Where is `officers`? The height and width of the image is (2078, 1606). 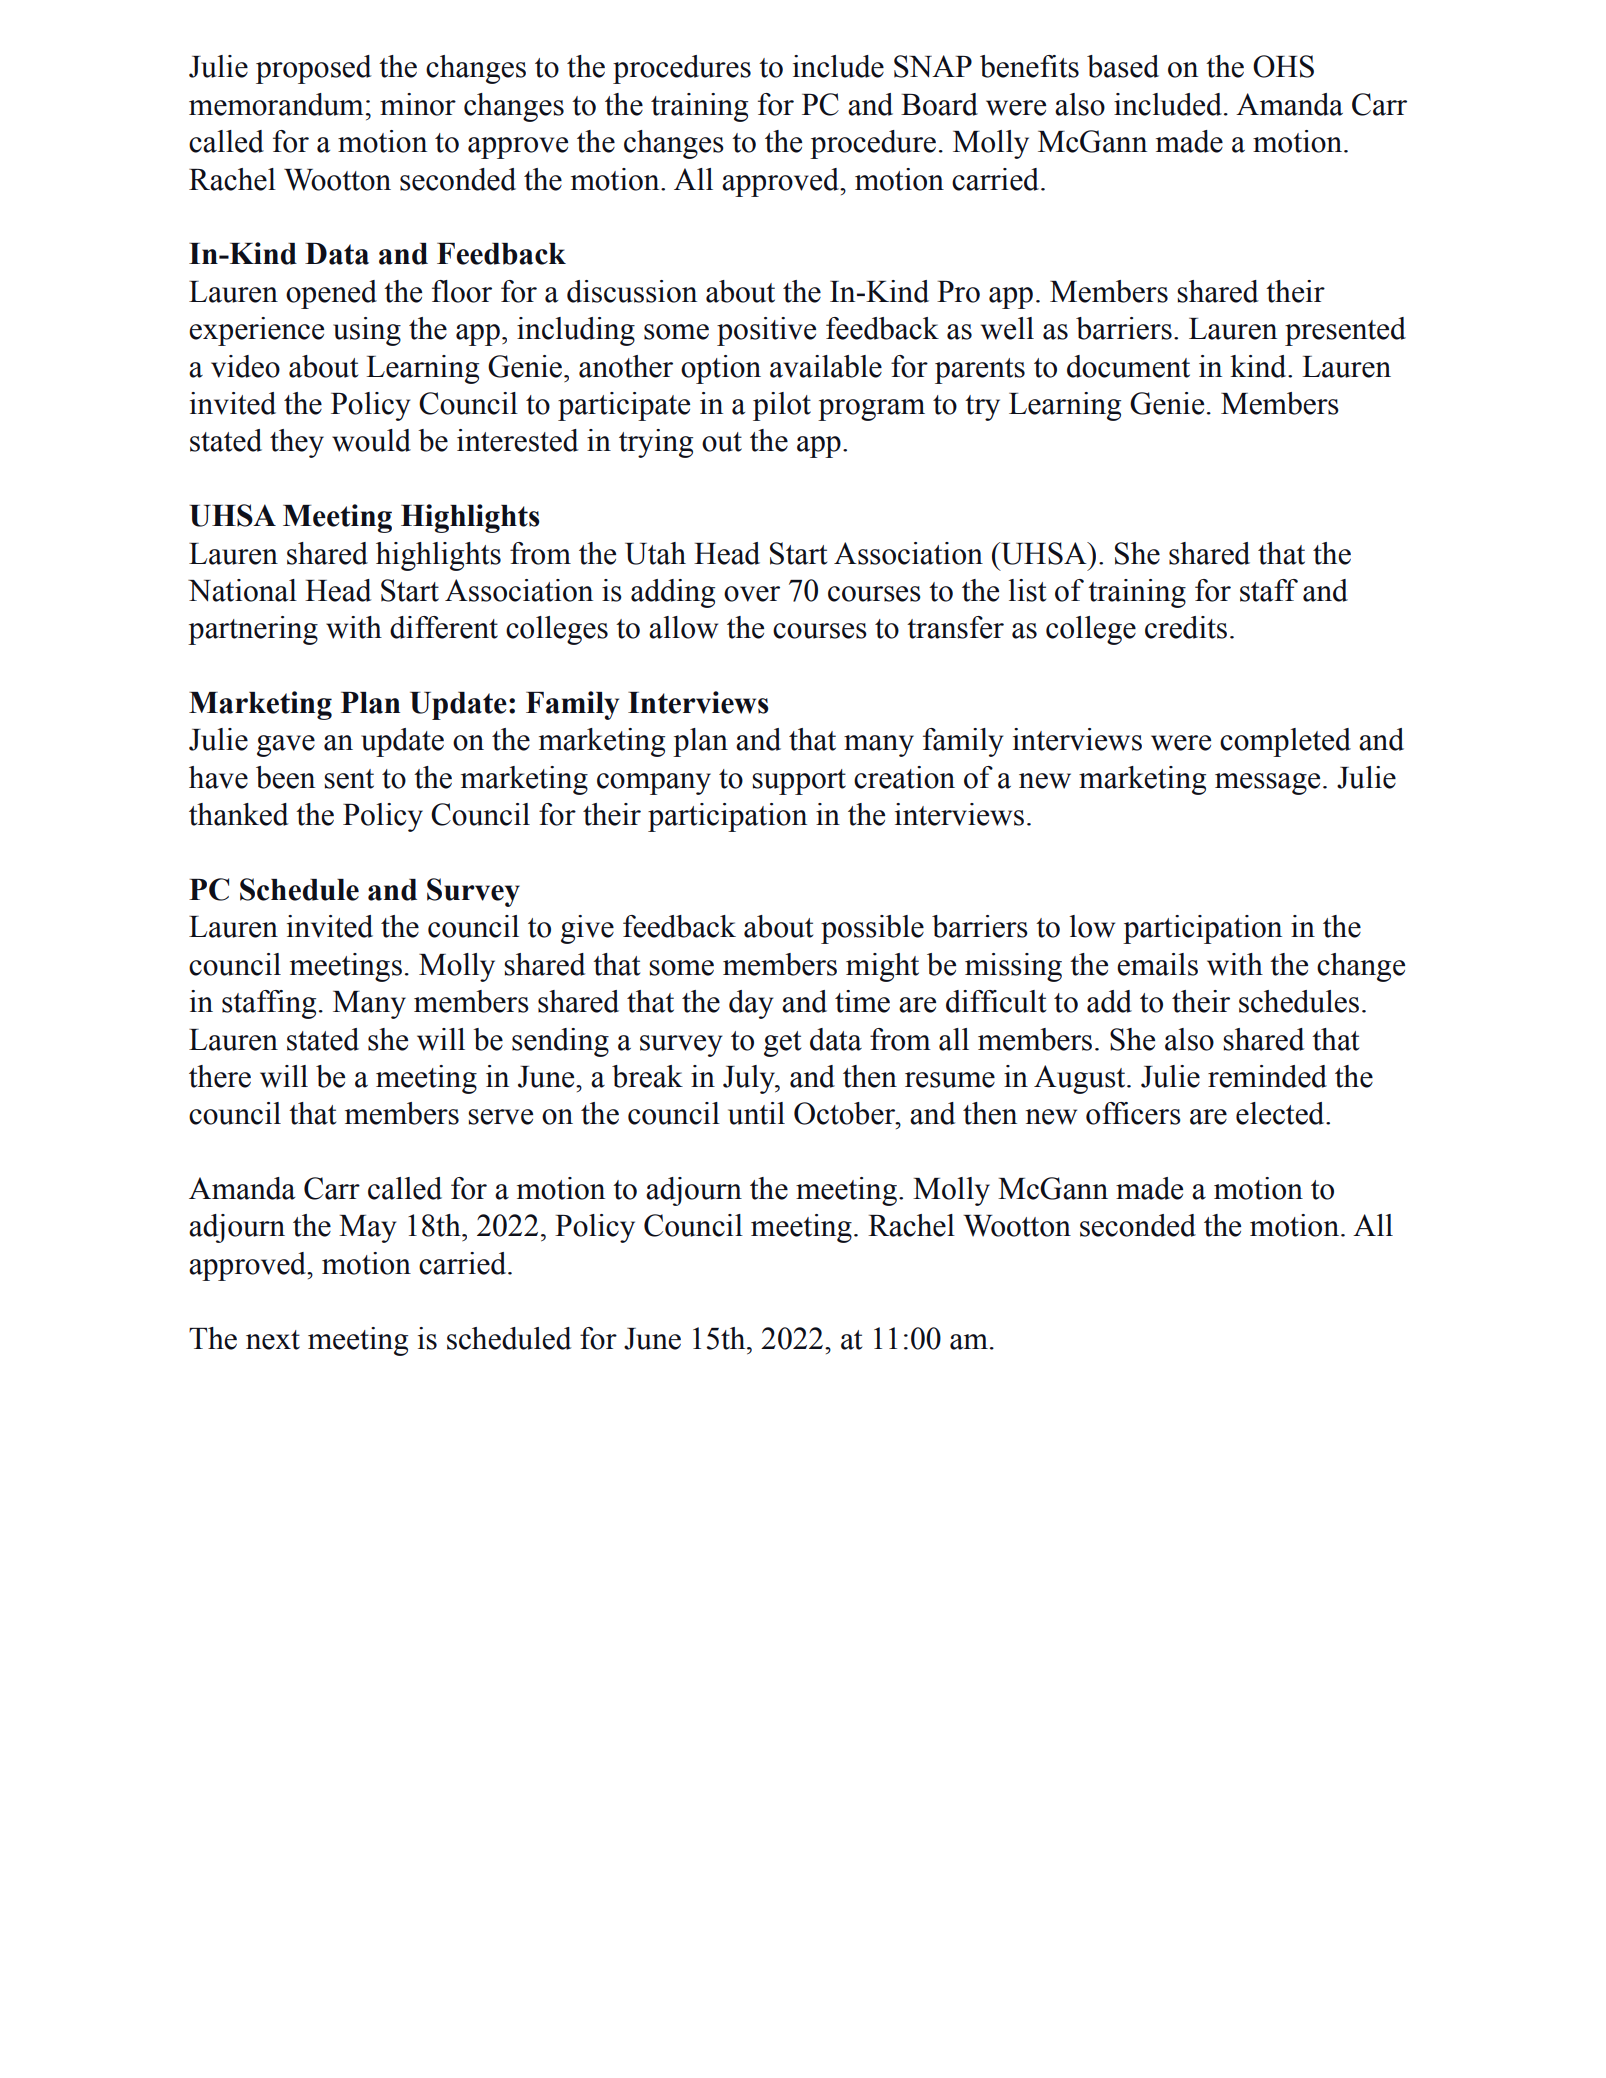
officers is located at coordinates (1133, 1113).
